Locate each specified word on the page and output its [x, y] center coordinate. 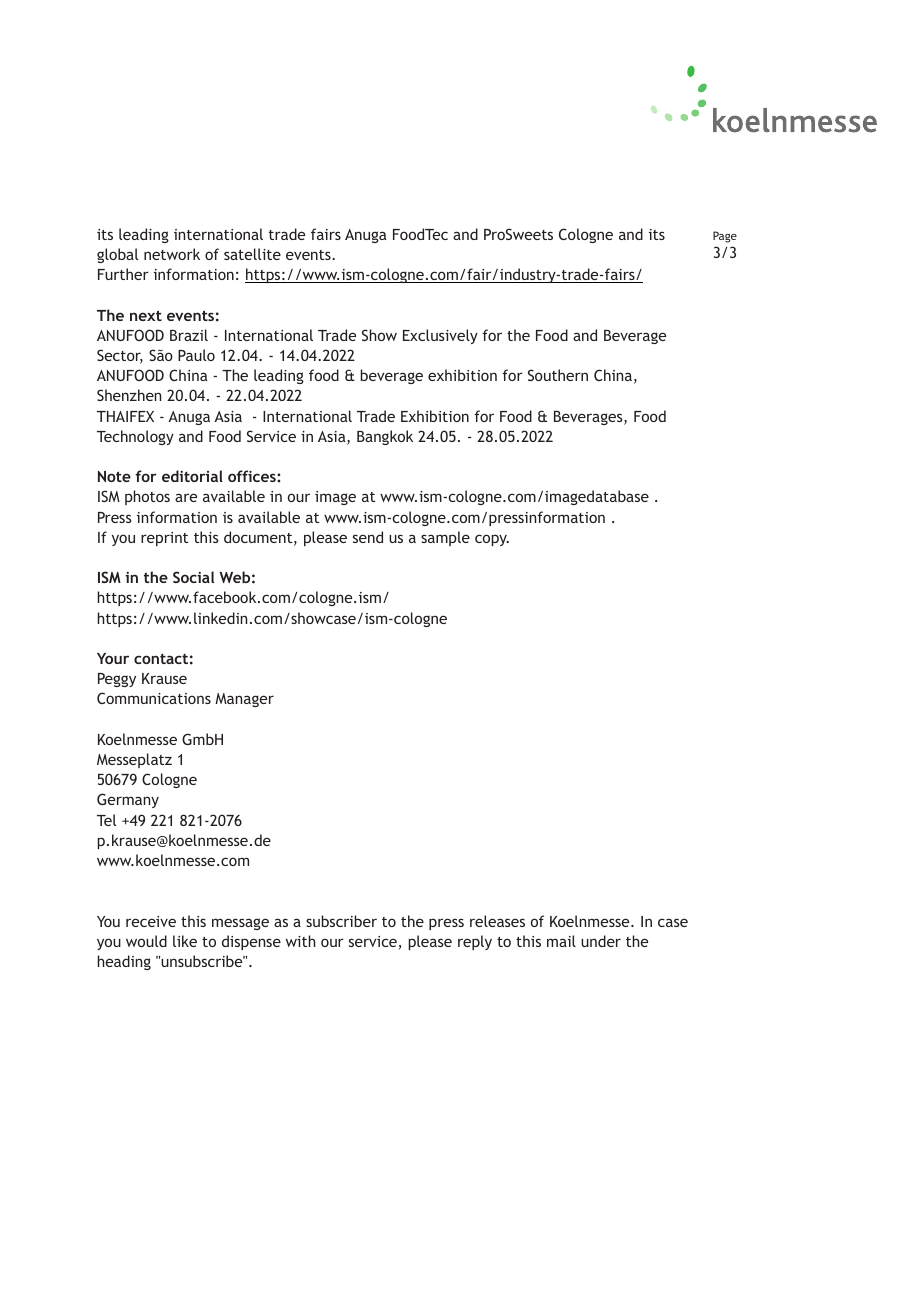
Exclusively [440, 336]
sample [445, 538]
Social [193, 577]
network [172, 254]
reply [475, 942]
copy [492, 540]
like [185, 941]
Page [725, 237]
